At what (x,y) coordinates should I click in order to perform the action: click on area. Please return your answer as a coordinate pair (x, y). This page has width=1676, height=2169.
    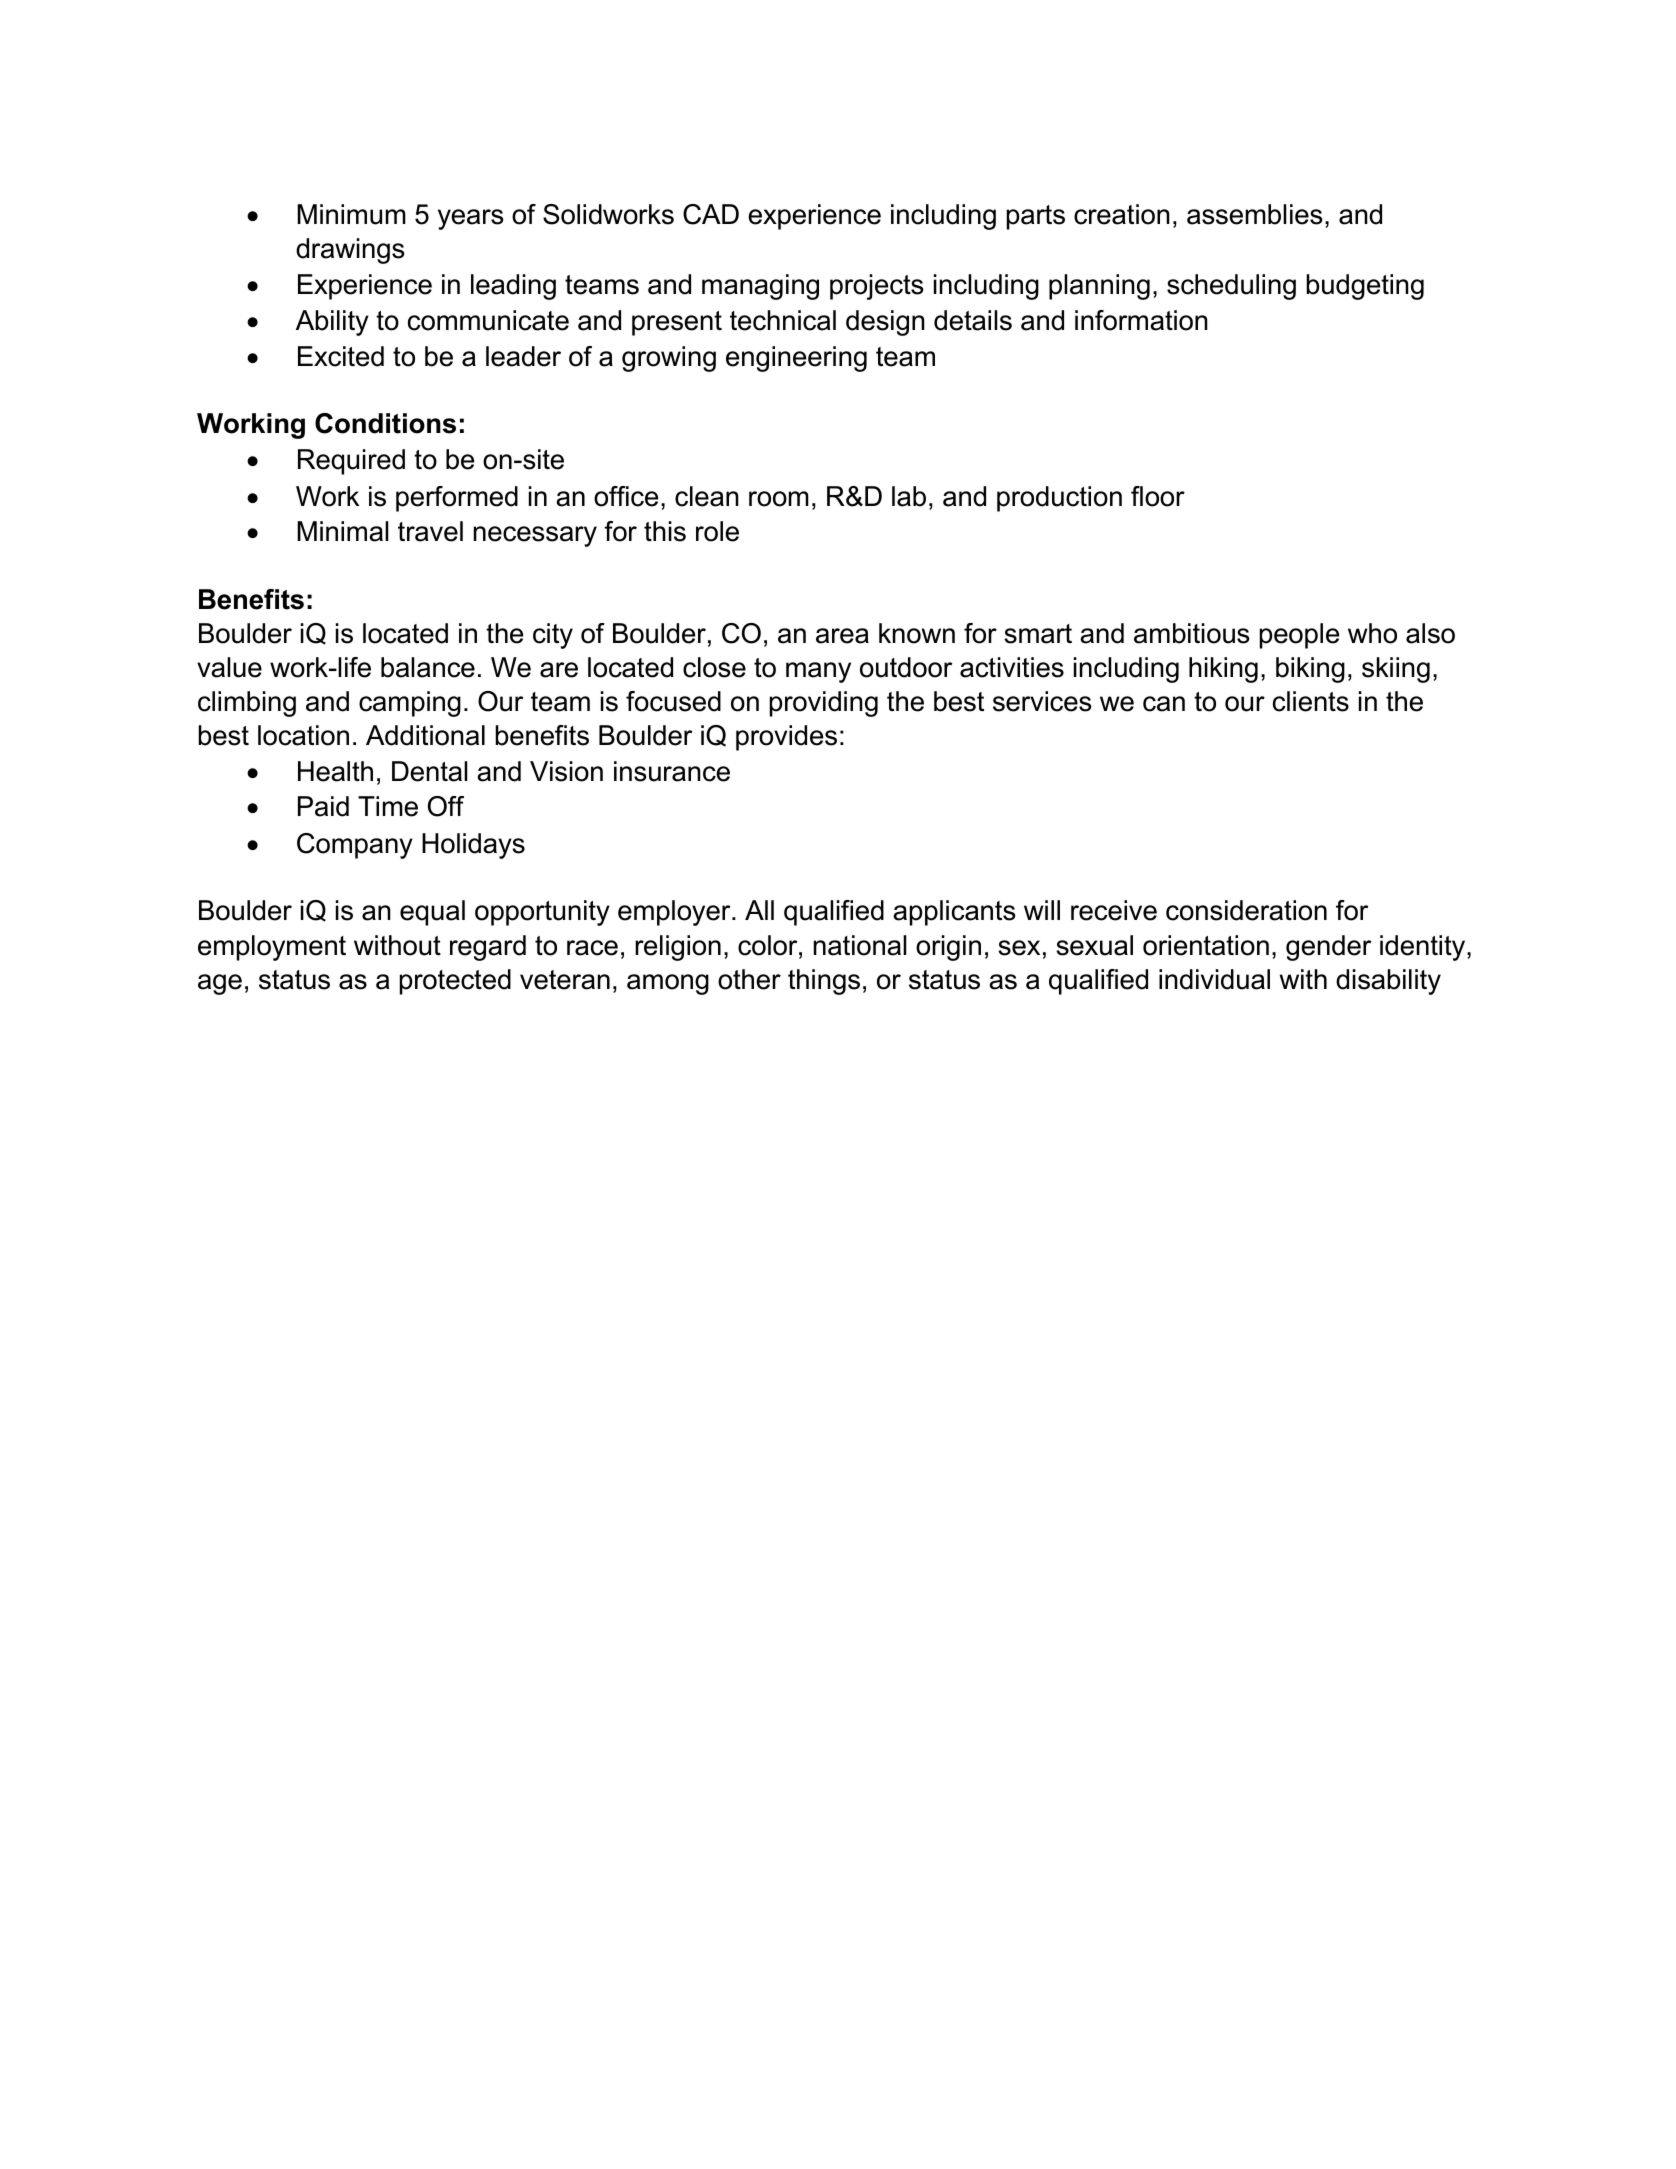
    Looking at the image, I should click on (842, 636).
